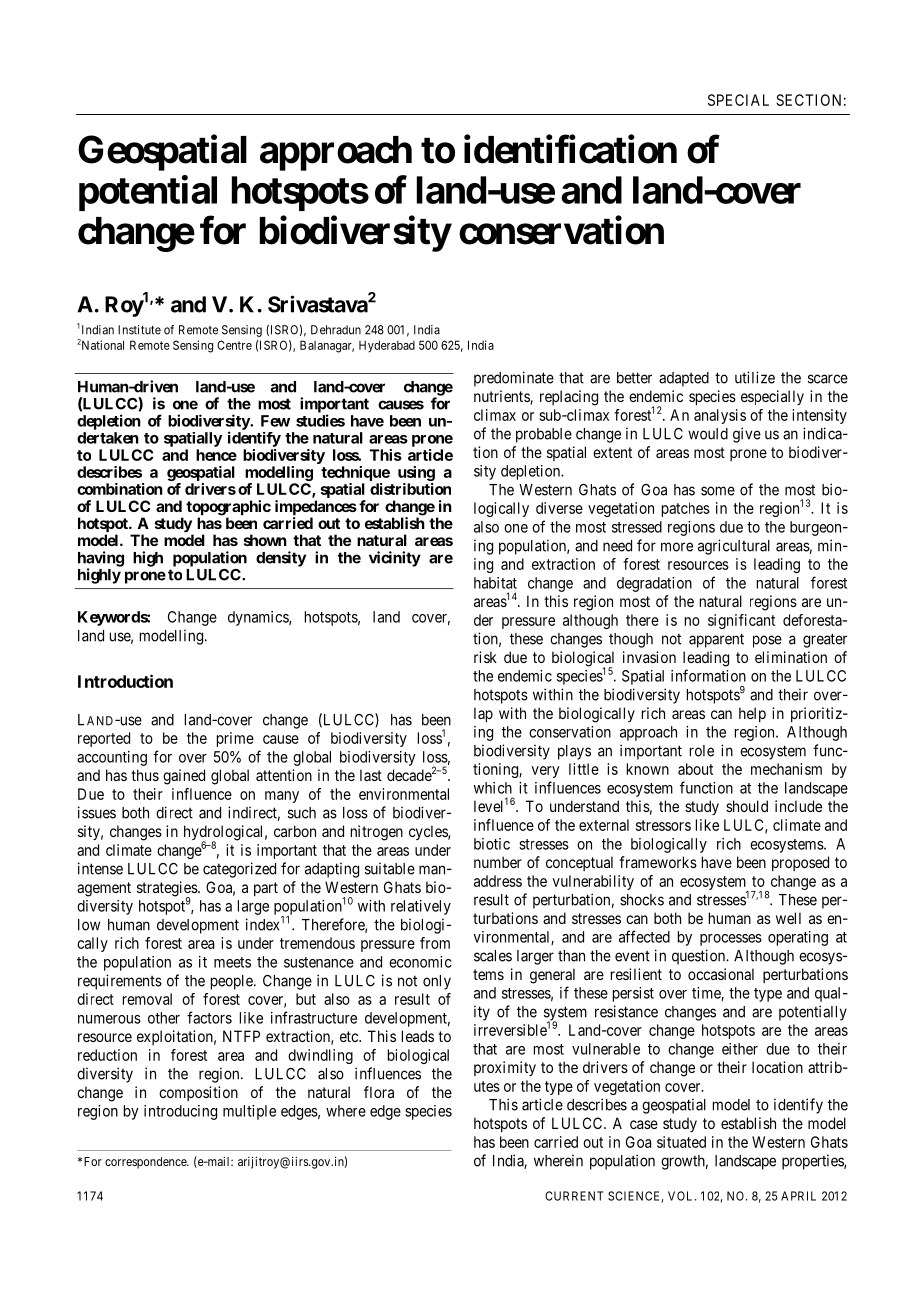 This screenshot has width=924, height=1308. Describe the element at coordinates (493, 788) in the screenshot. I see `which` at that location.
